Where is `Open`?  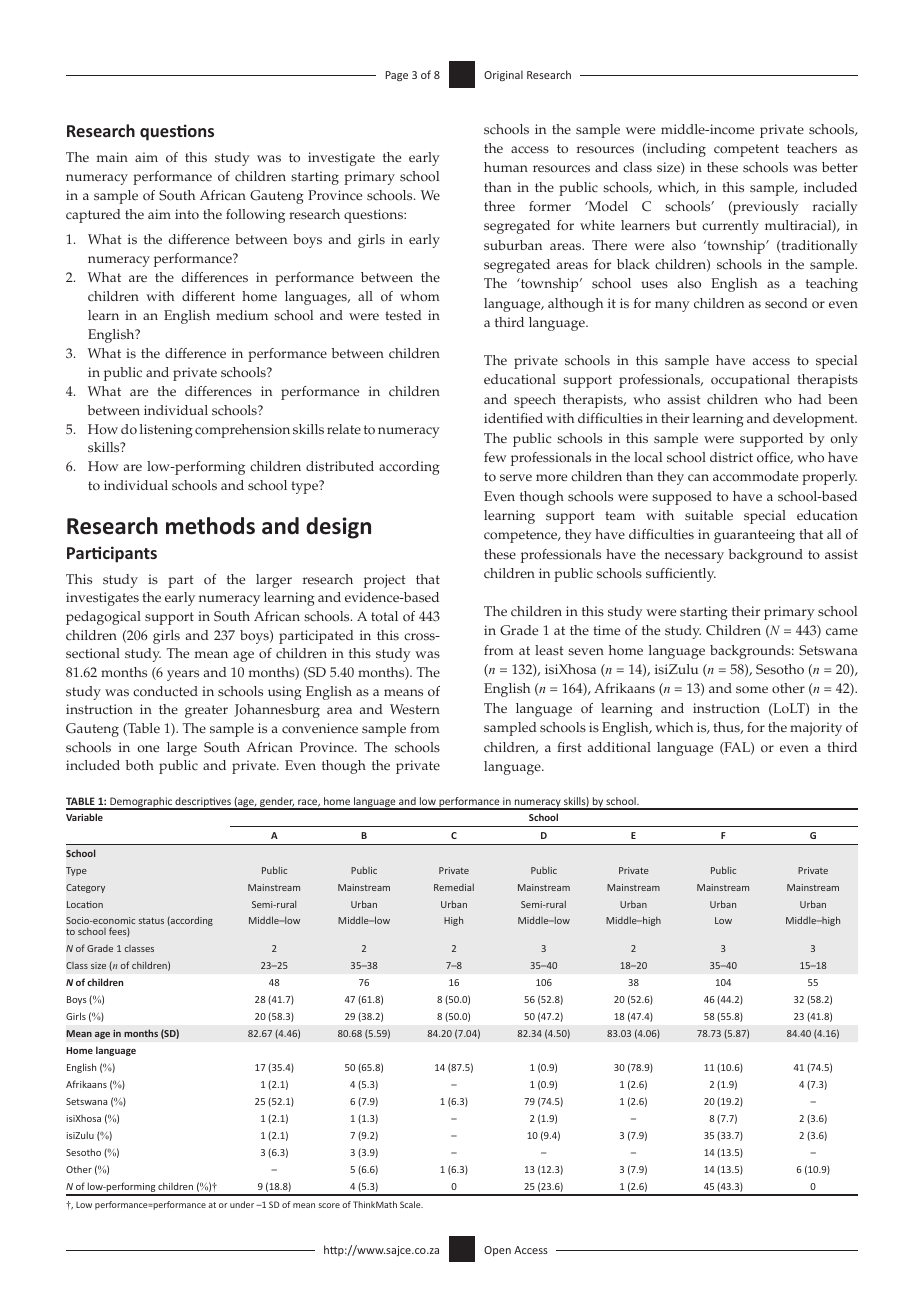 Open is located at coordinates (497, 1251).
